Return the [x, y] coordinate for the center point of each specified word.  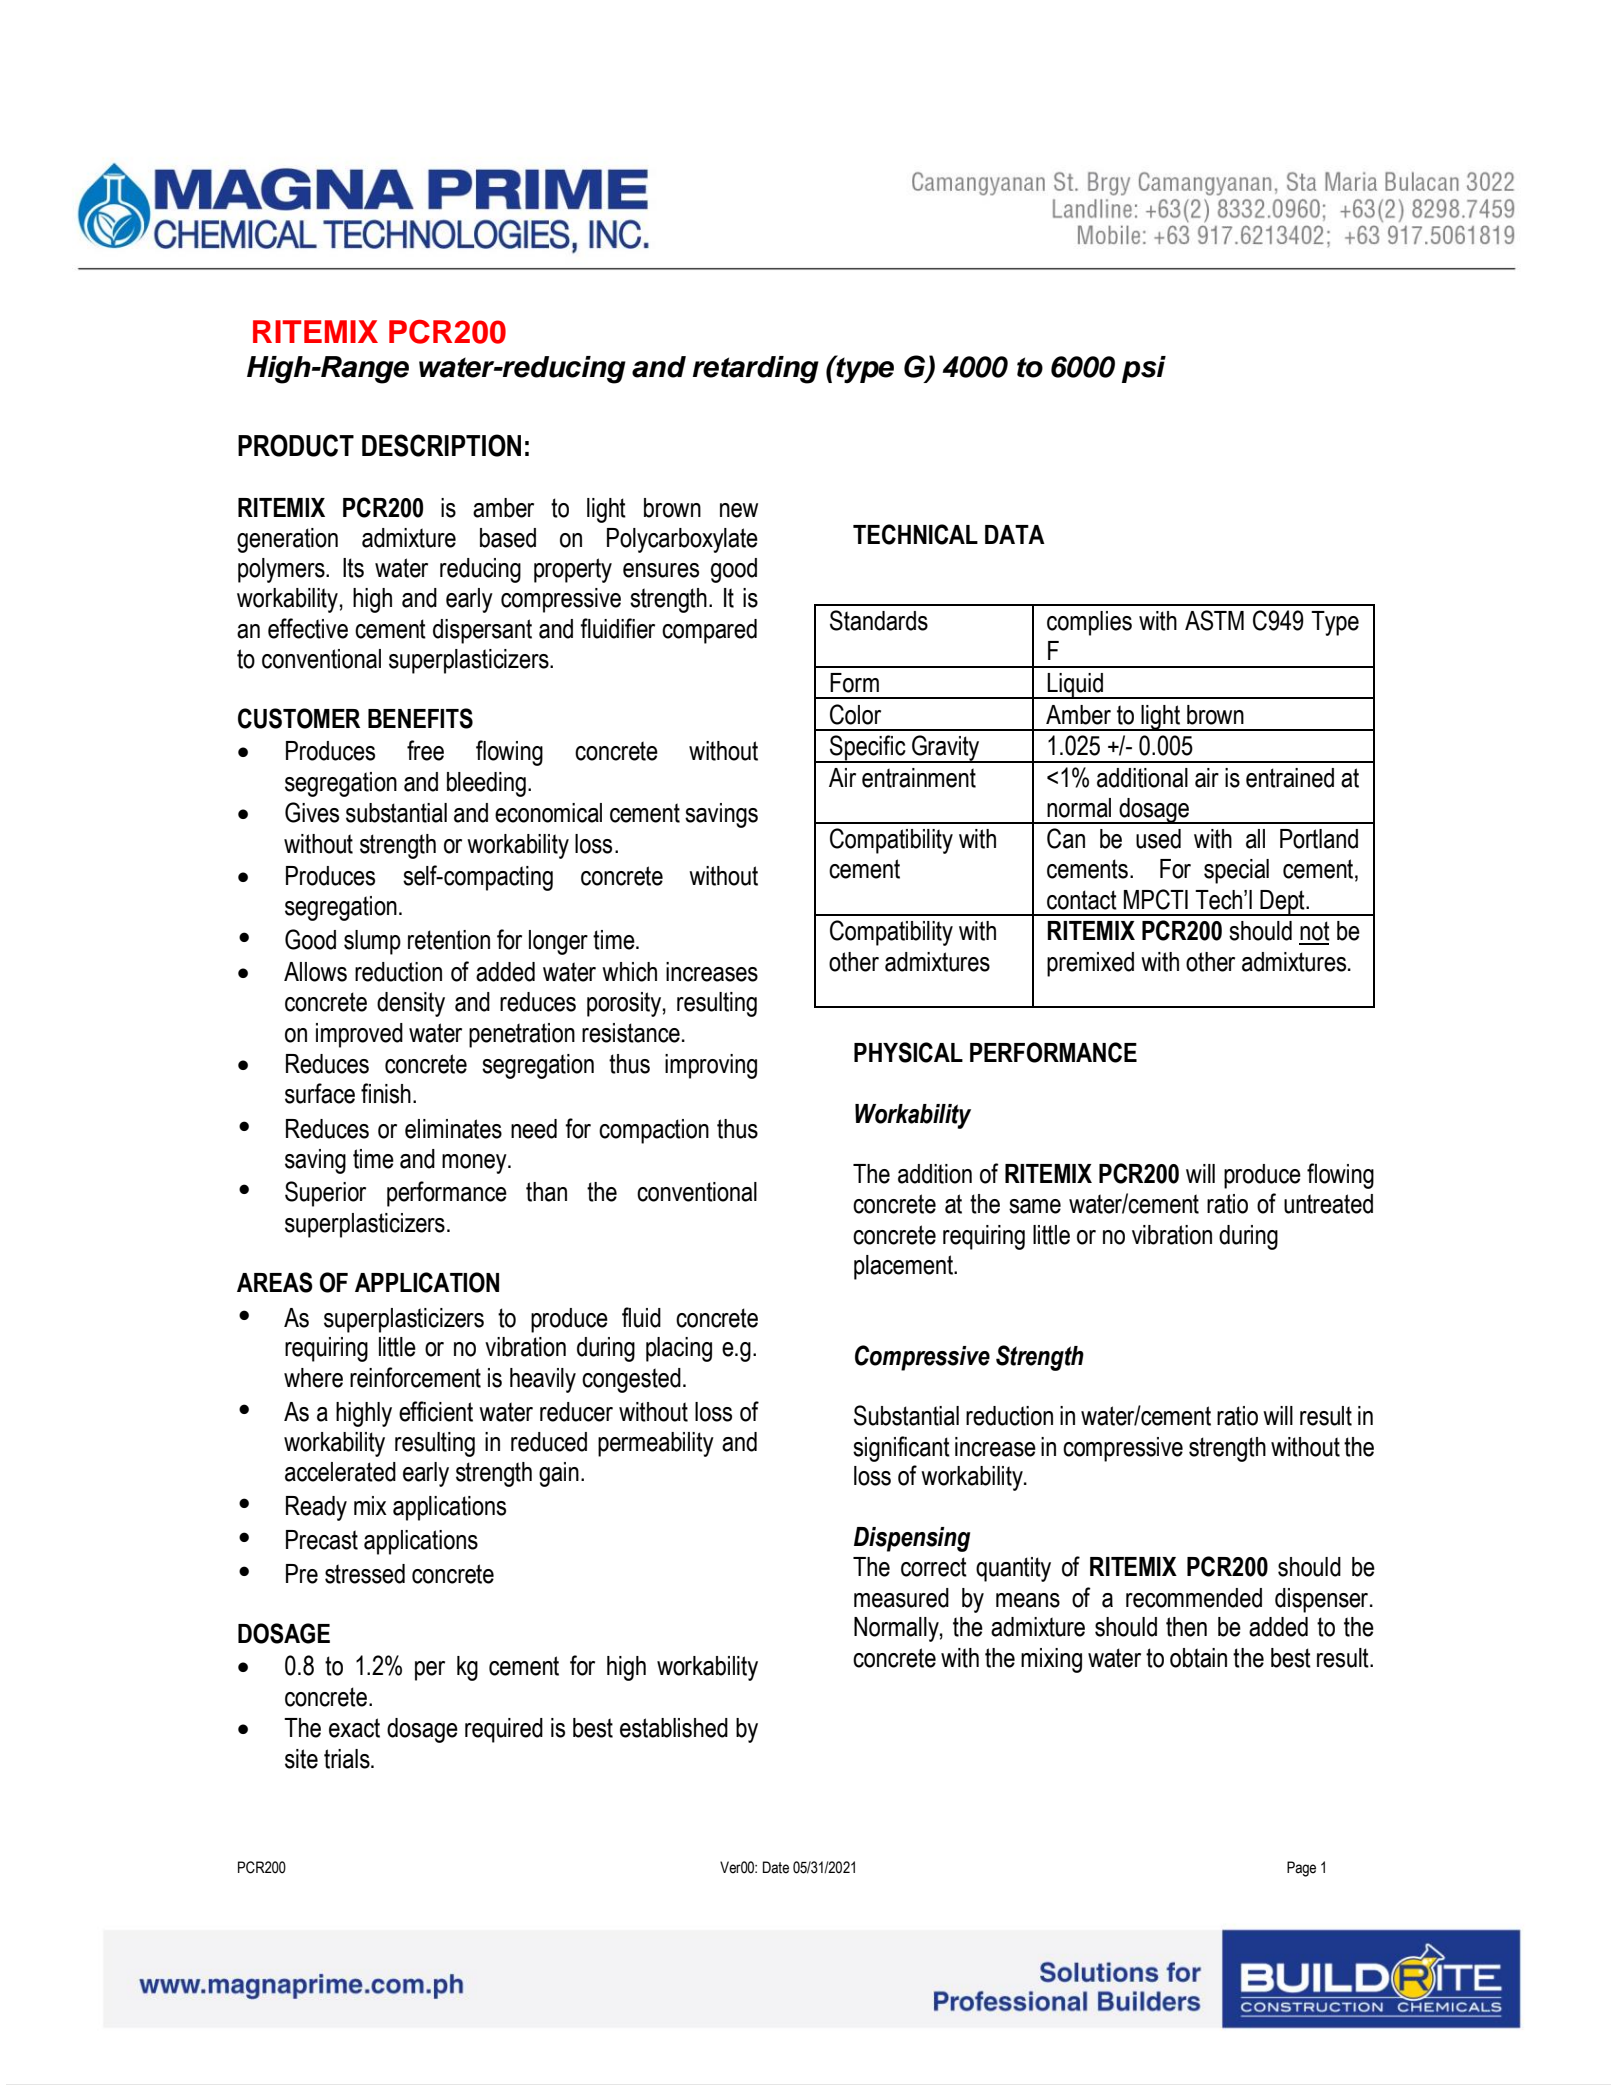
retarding [756, 370]
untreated [1328, 1204]
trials [348, 1759]
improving [711, 1066]
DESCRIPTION [441, 445]
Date [776, 1867]
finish [386, 1093]
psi [1144, 369]
